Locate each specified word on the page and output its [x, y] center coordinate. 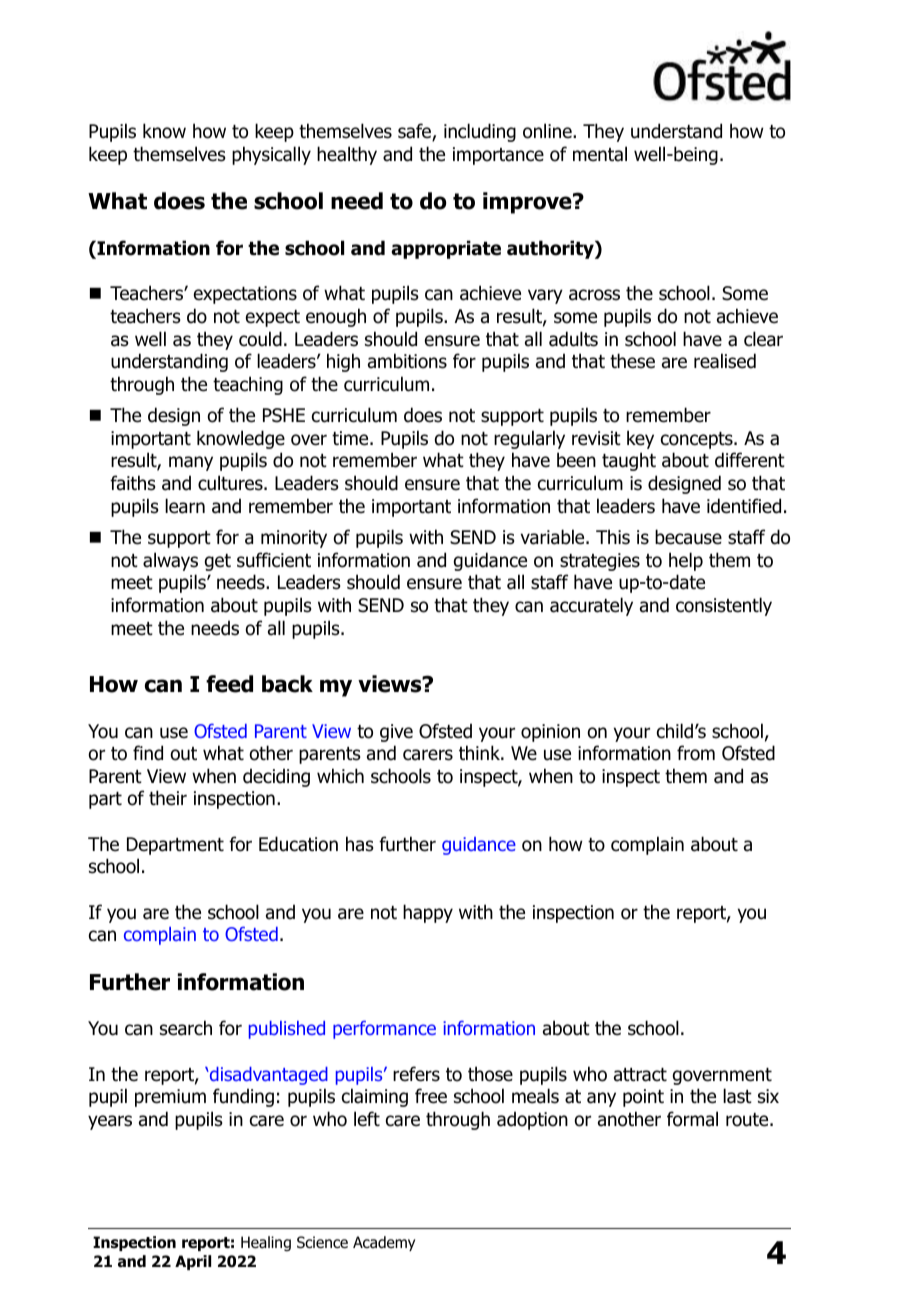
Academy [384, 1243]
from [696, 753]
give [396, 733]
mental [600, 154]
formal [692, 1119]
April [193, 1262]
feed [229, 684]
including [480, 132]
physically [271, 155]
